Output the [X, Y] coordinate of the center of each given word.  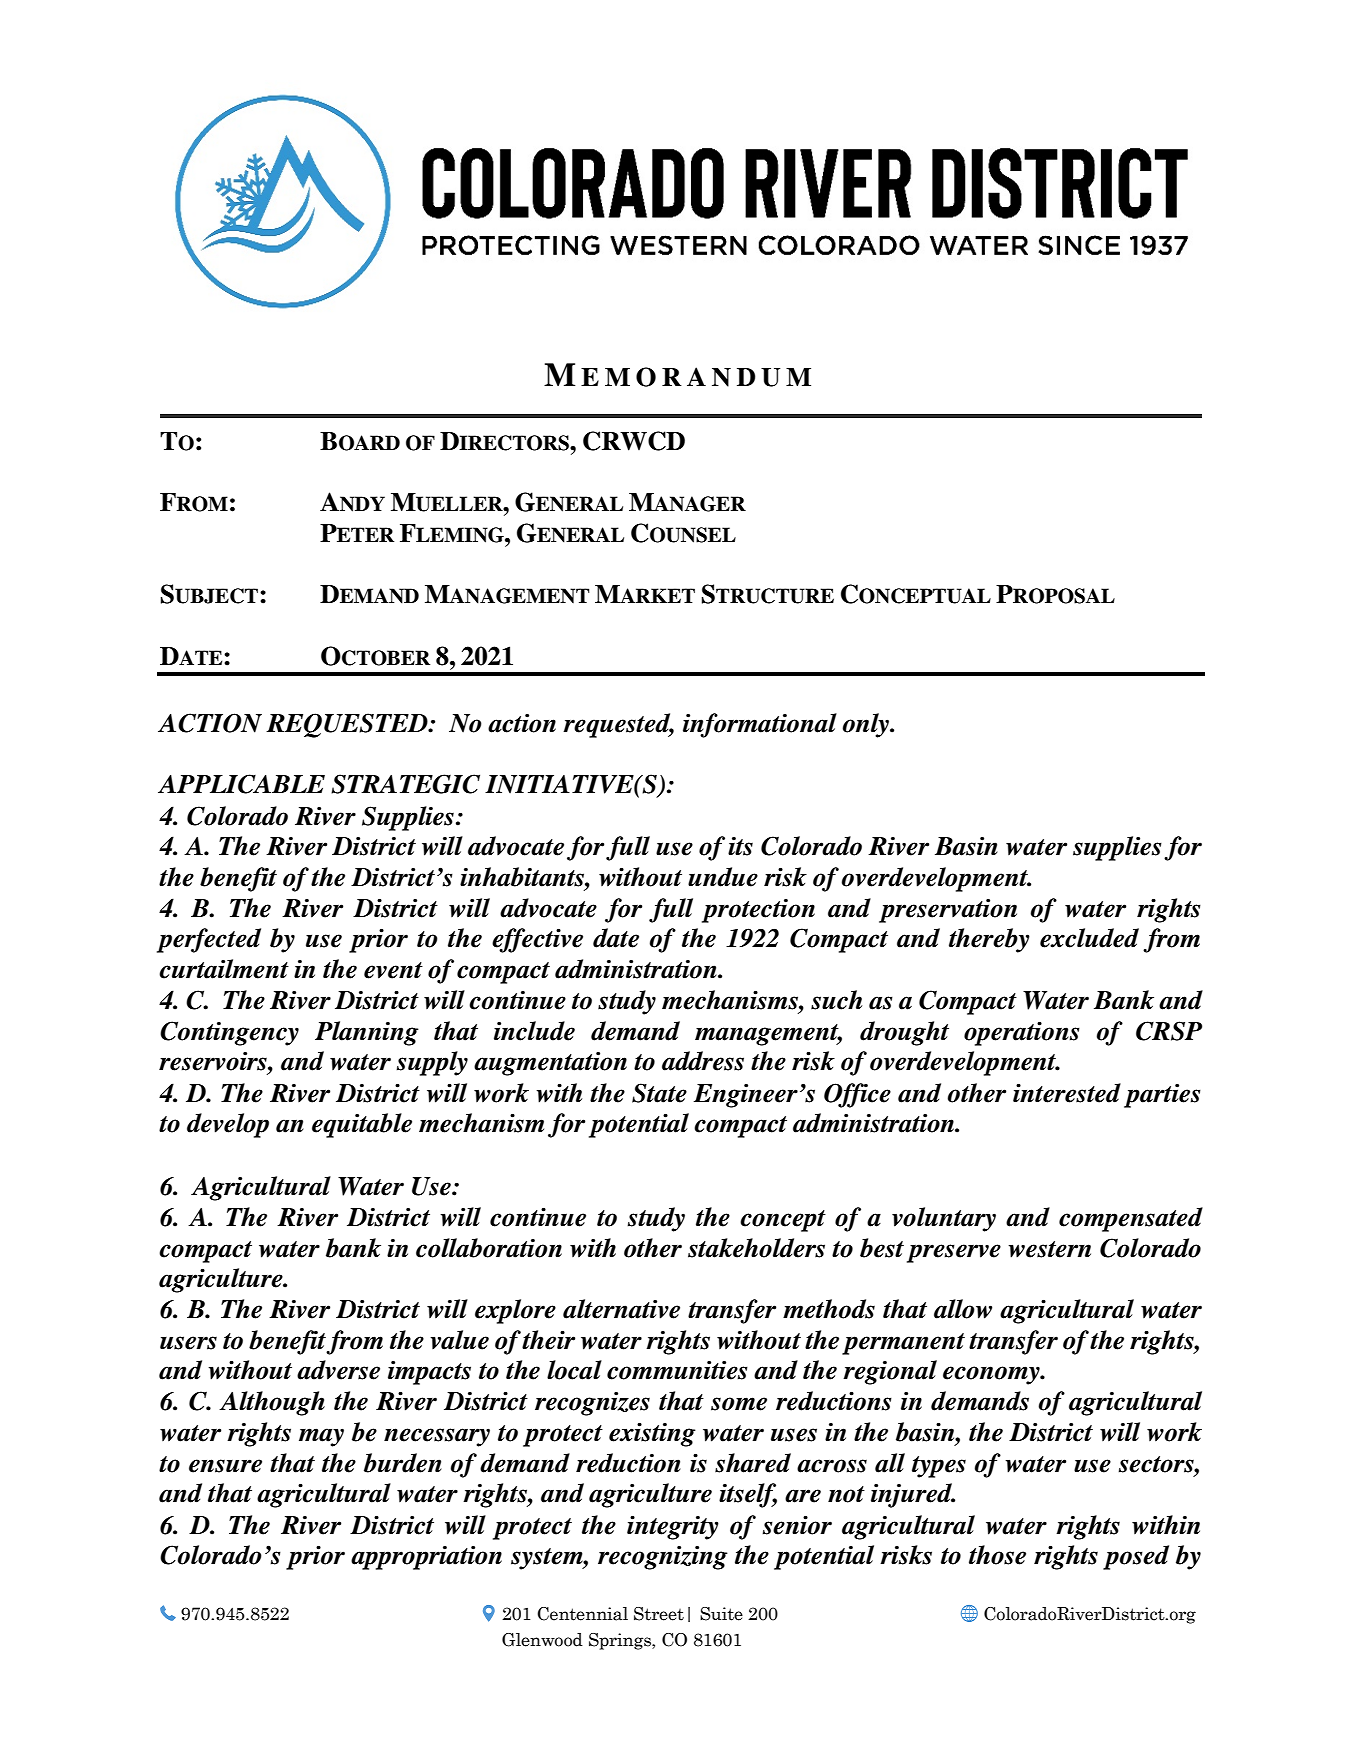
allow [963, 1309]
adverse [338, 1370]
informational [760, 725]
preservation [948, 911]
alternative [621, 1309]
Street [659, 1614]
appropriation [426, 1558]
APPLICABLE [241, 784]
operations [1022, 1033]
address [703, 1061]
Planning [367, 1033]
